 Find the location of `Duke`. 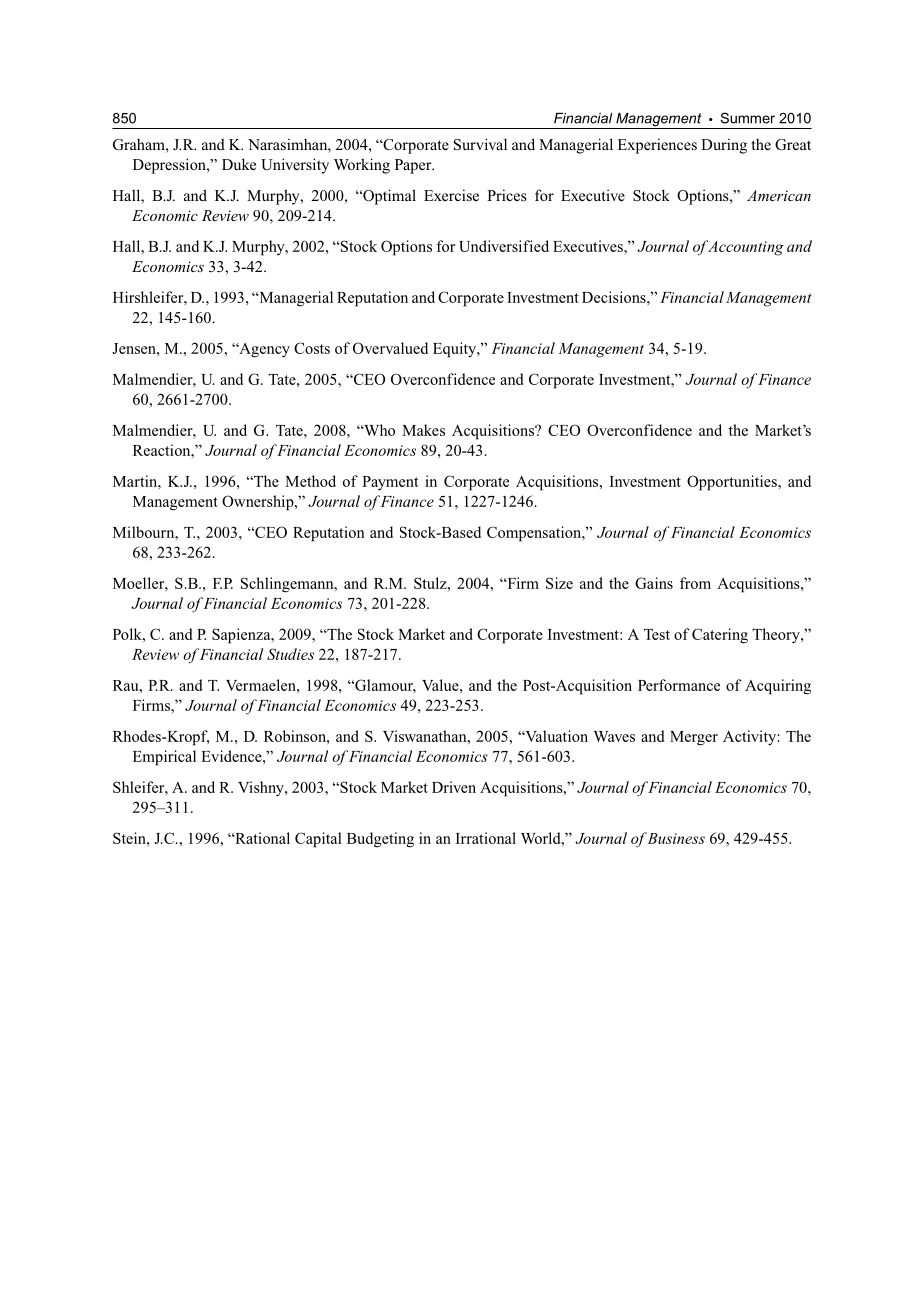

Duke is located at coordinates (239, 164).
